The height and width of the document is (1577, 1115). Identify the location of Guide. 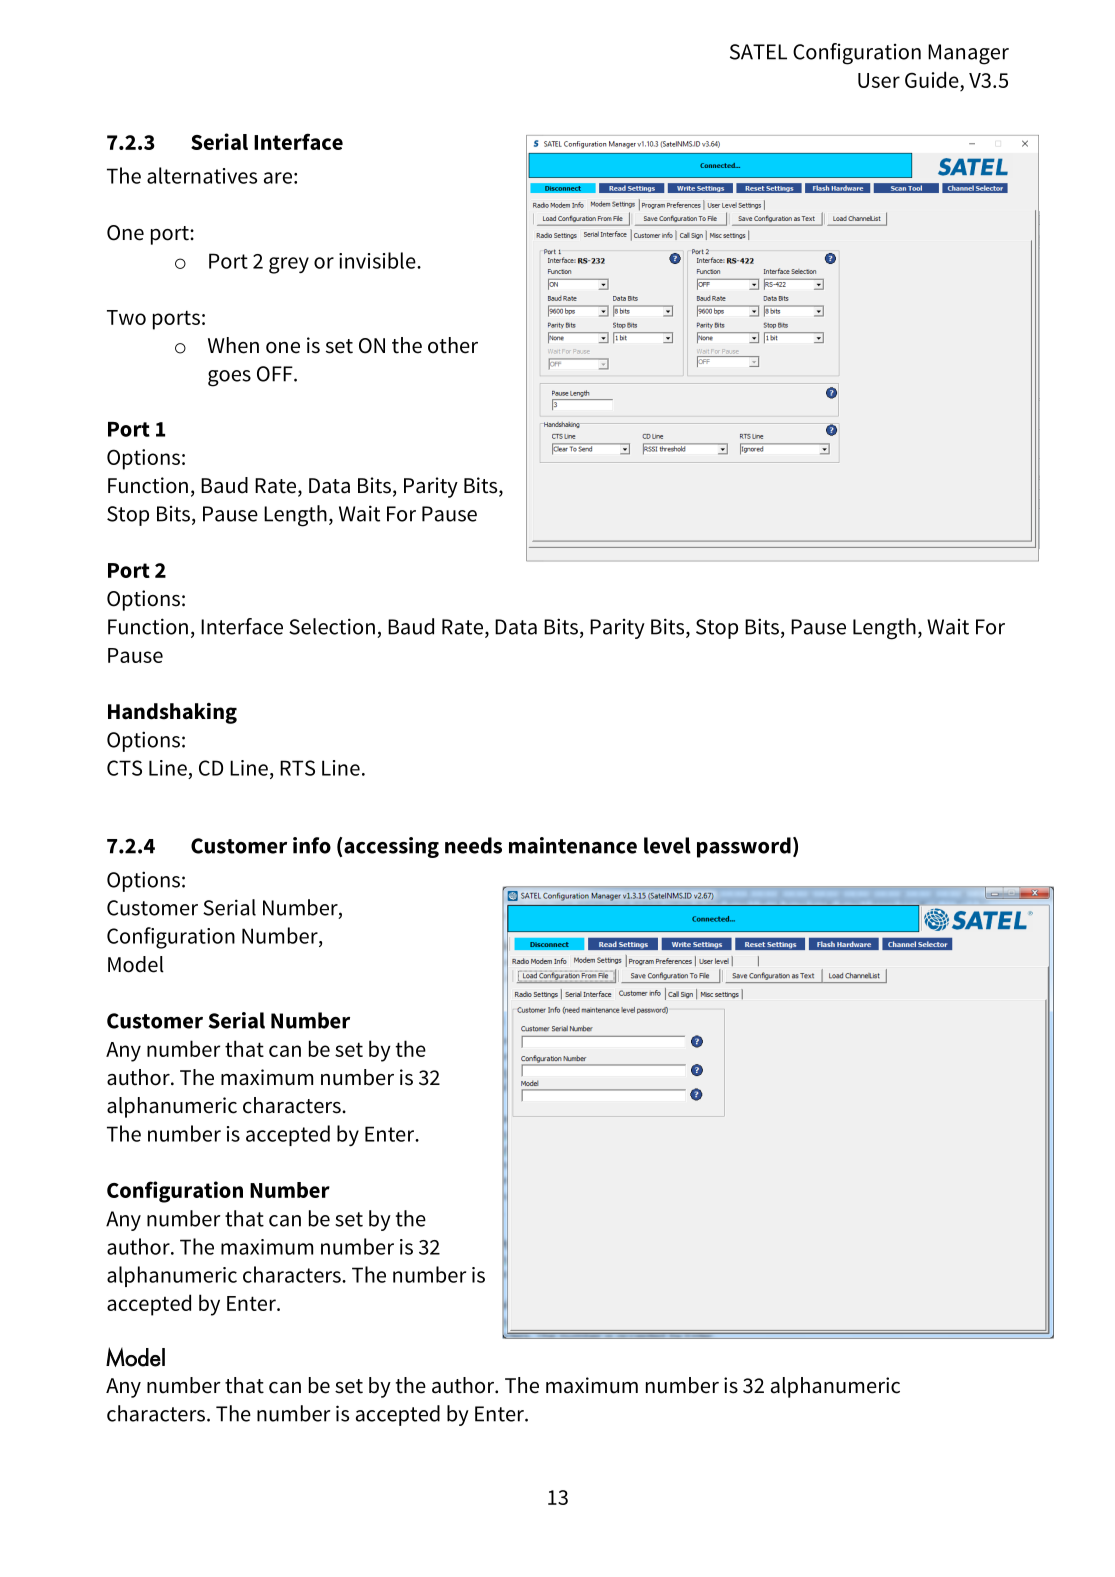
(932, 79).
